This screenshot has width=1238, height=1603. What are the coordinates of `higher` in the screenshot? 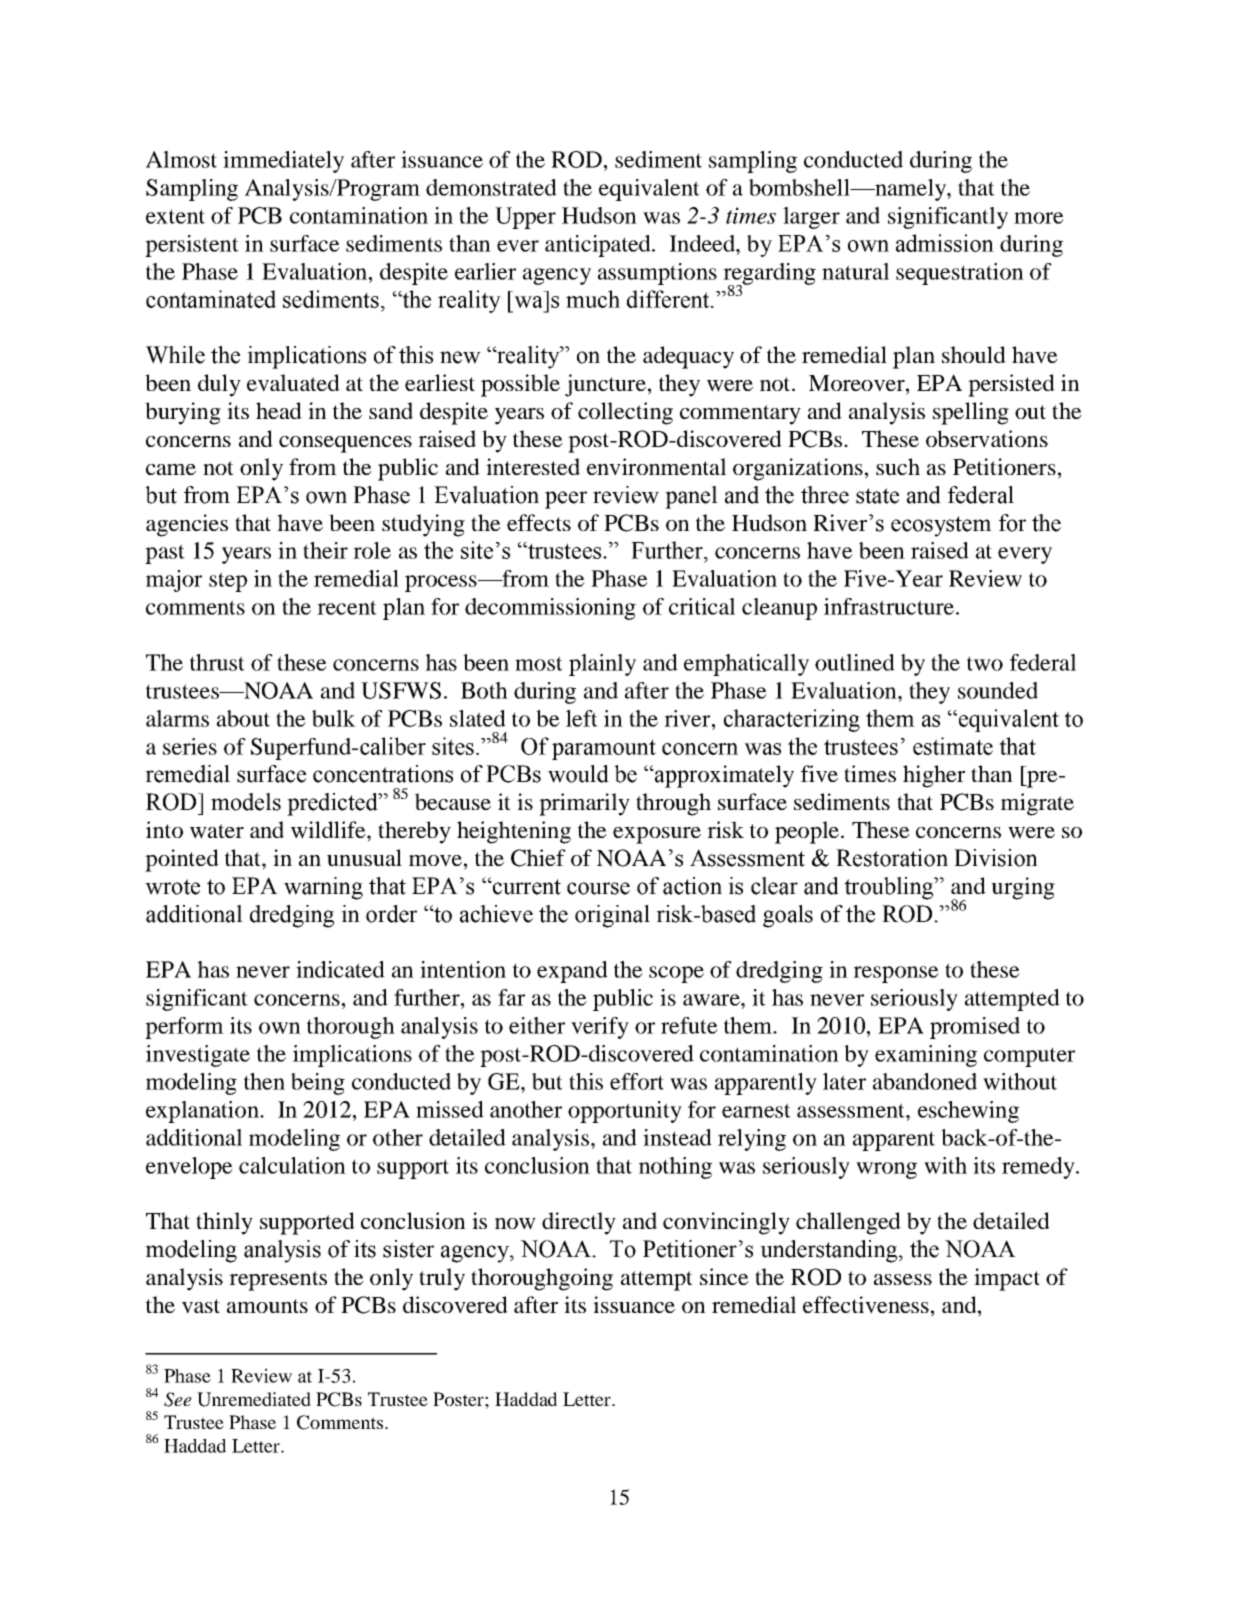 It's located at (934, 776).
